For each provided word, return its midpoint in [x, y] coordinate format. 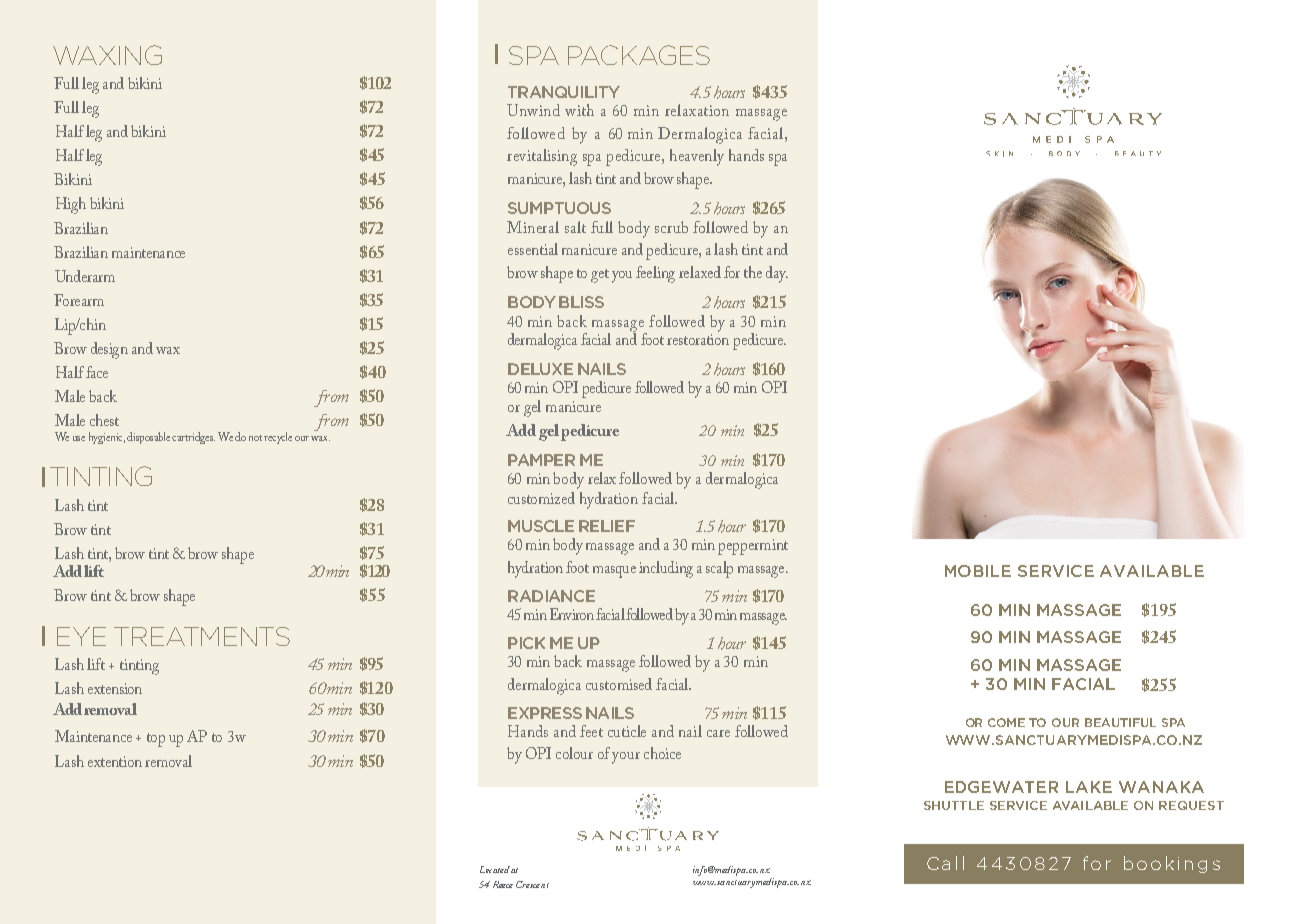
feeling [655, 274]
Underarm [85, 276]
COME [1006, 722]
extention [115, 761]
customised [619, 684]
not [255, 438]
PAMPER [541, 460]
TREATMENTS [202, 636]
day [777, 274]
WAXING [107, 55]
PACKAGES [639, 55]
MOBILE [978, 571]
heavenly [697, 157]
